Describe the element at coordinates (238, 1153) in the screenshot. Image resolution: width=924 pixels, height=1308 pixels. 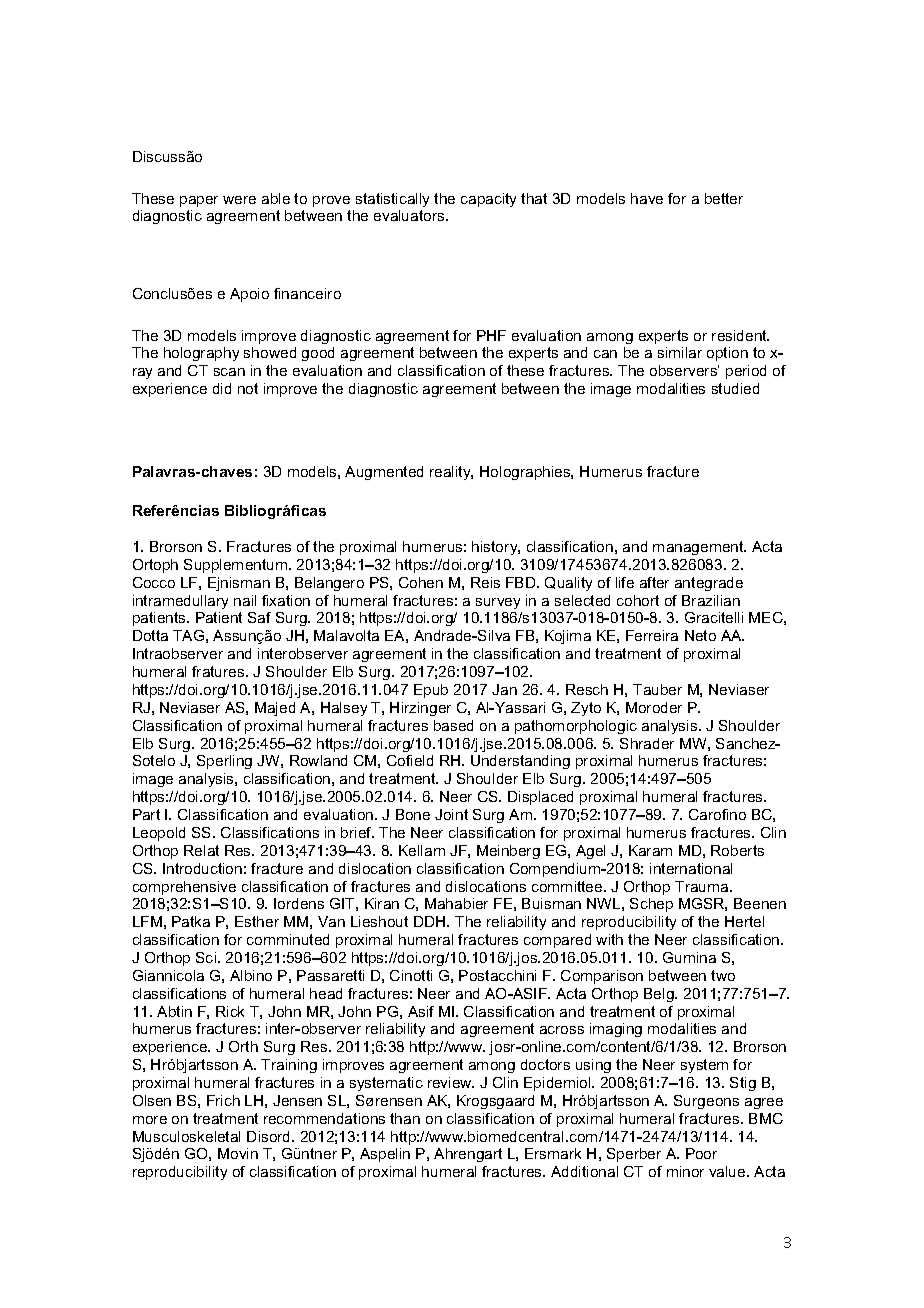
I see `Movin` at that location.
